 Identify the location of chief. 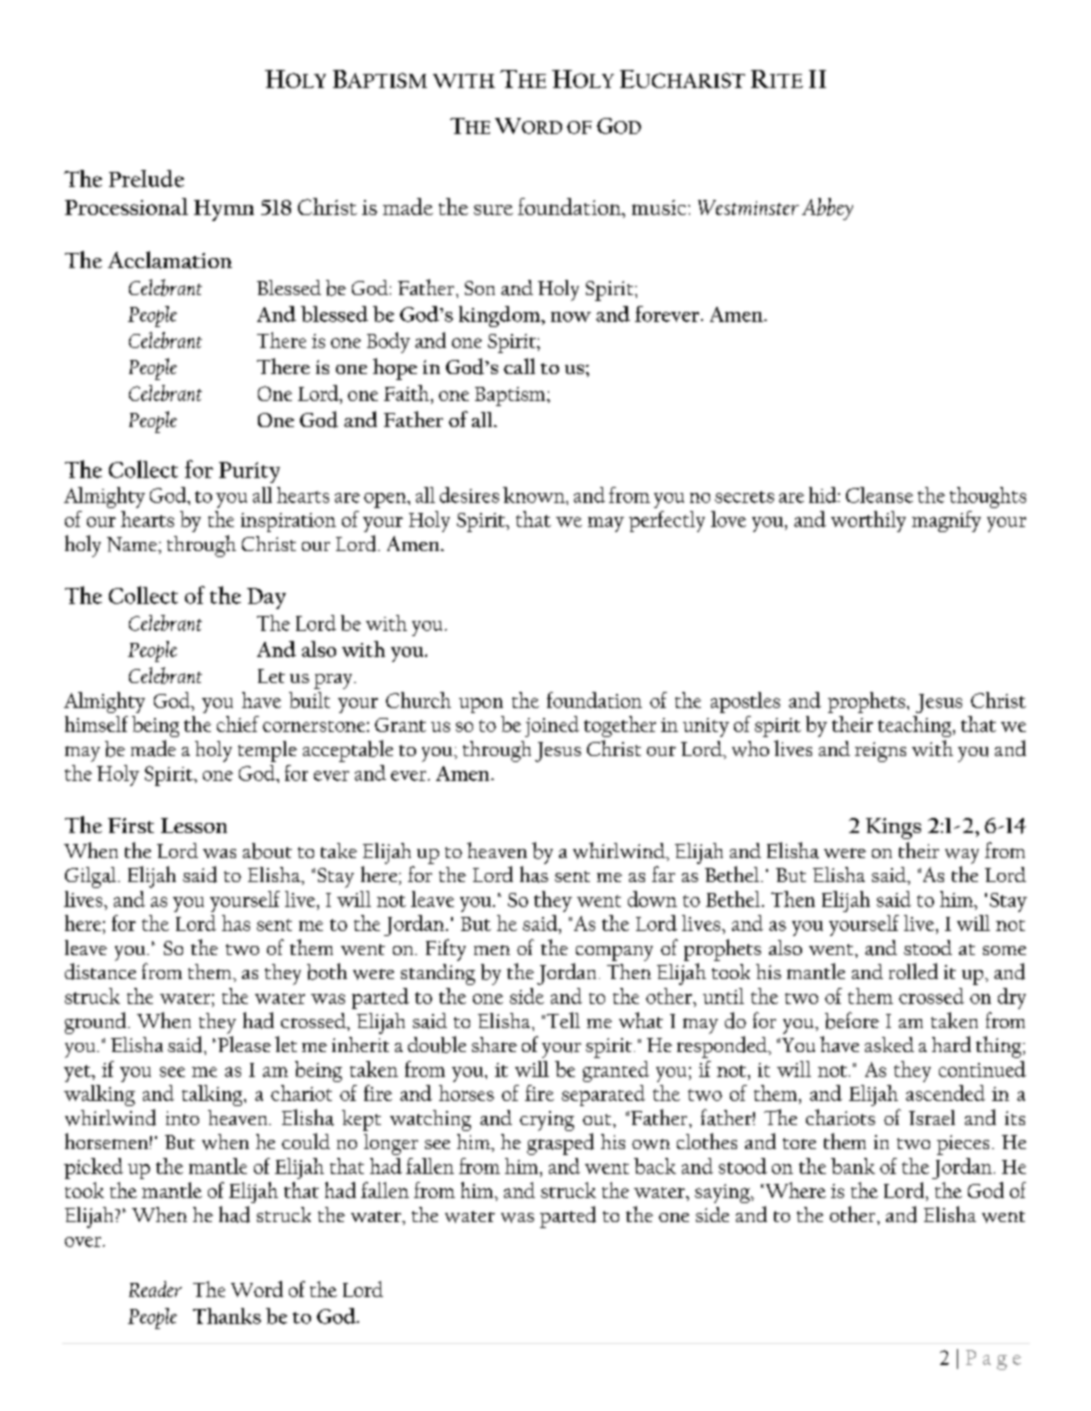
(238, 724).
